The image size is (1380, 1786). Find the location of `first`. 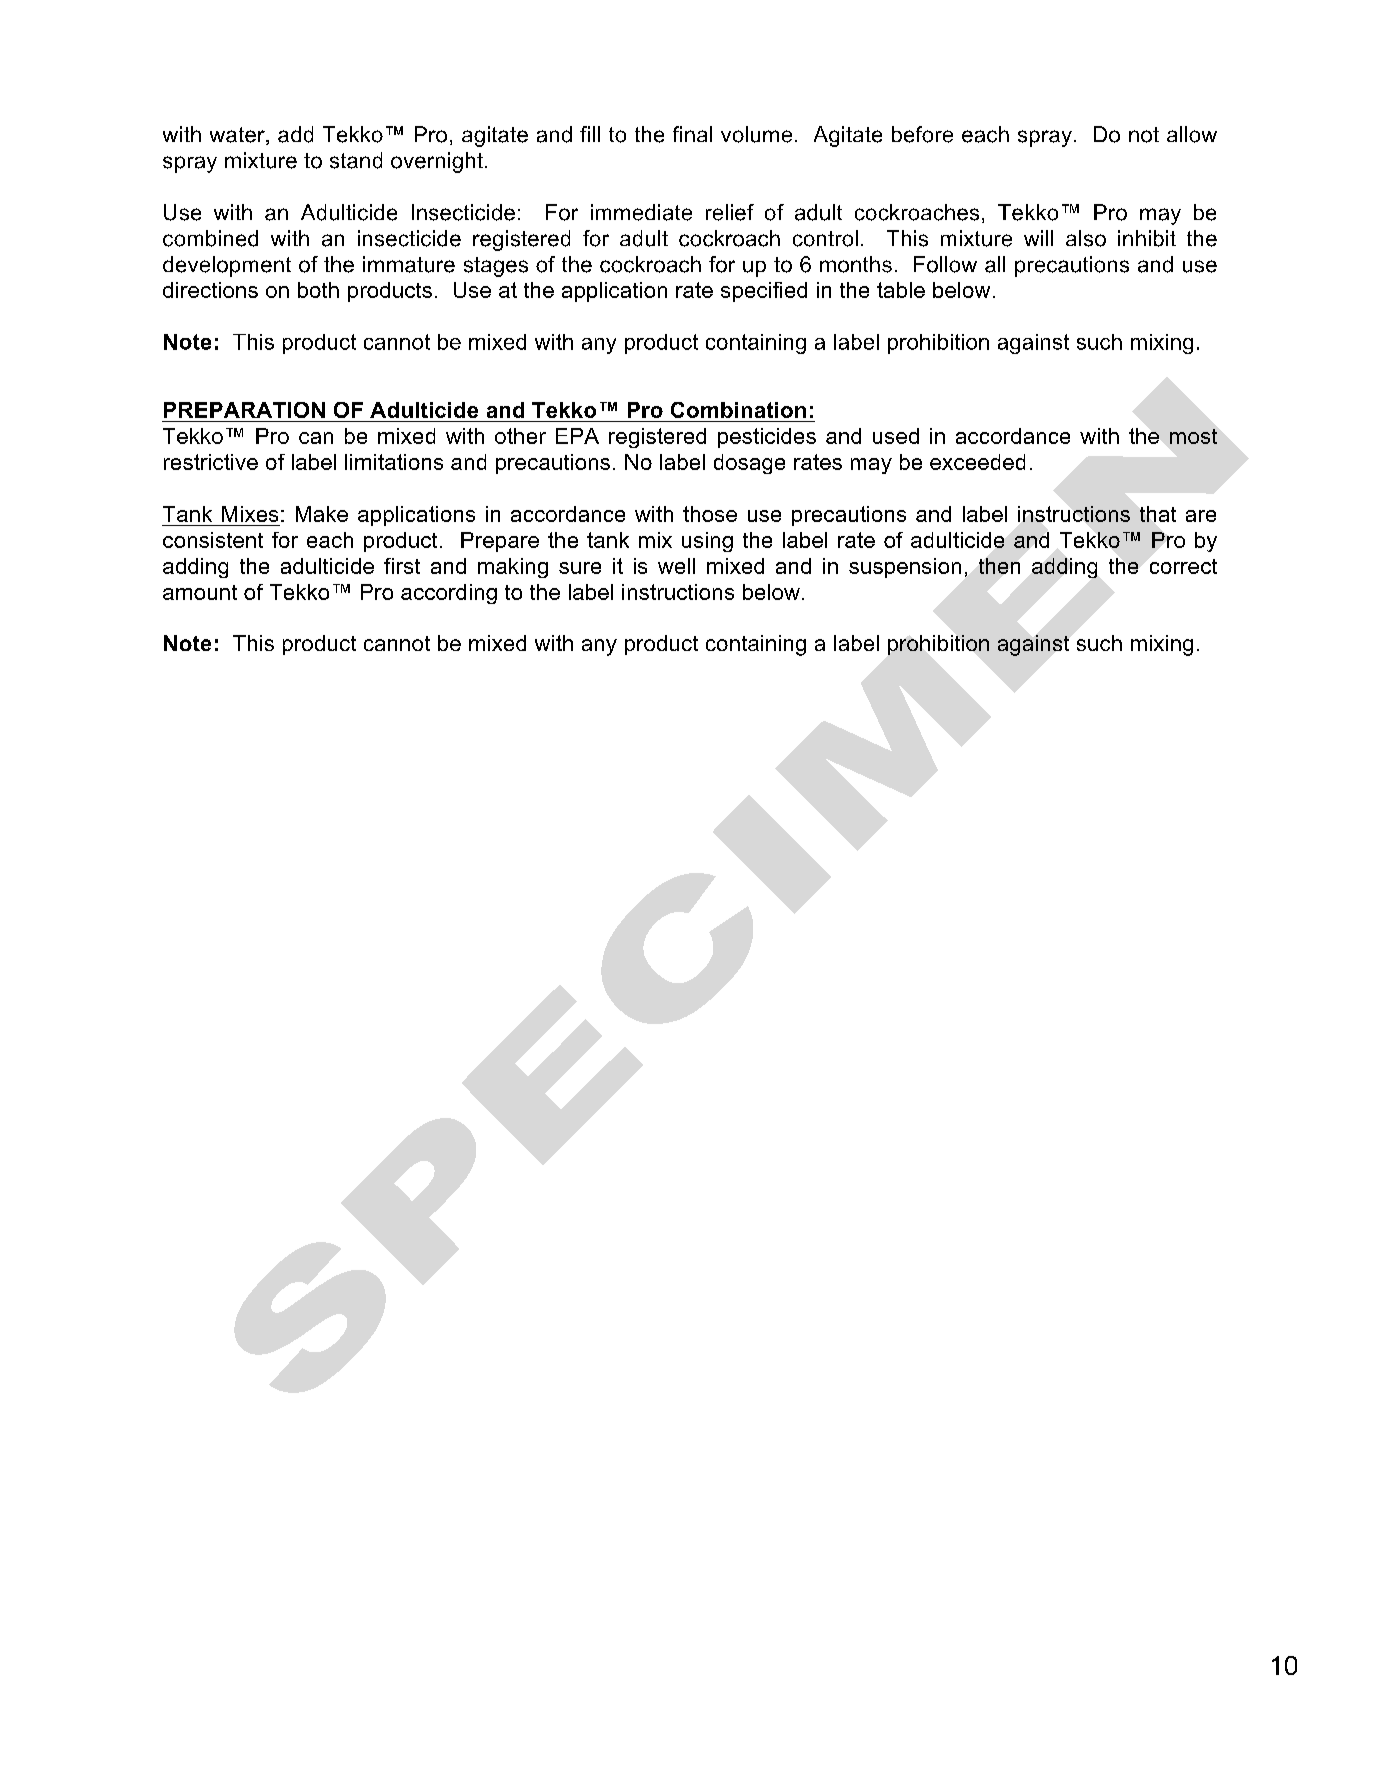

first is located at coordinates (402, 566).
